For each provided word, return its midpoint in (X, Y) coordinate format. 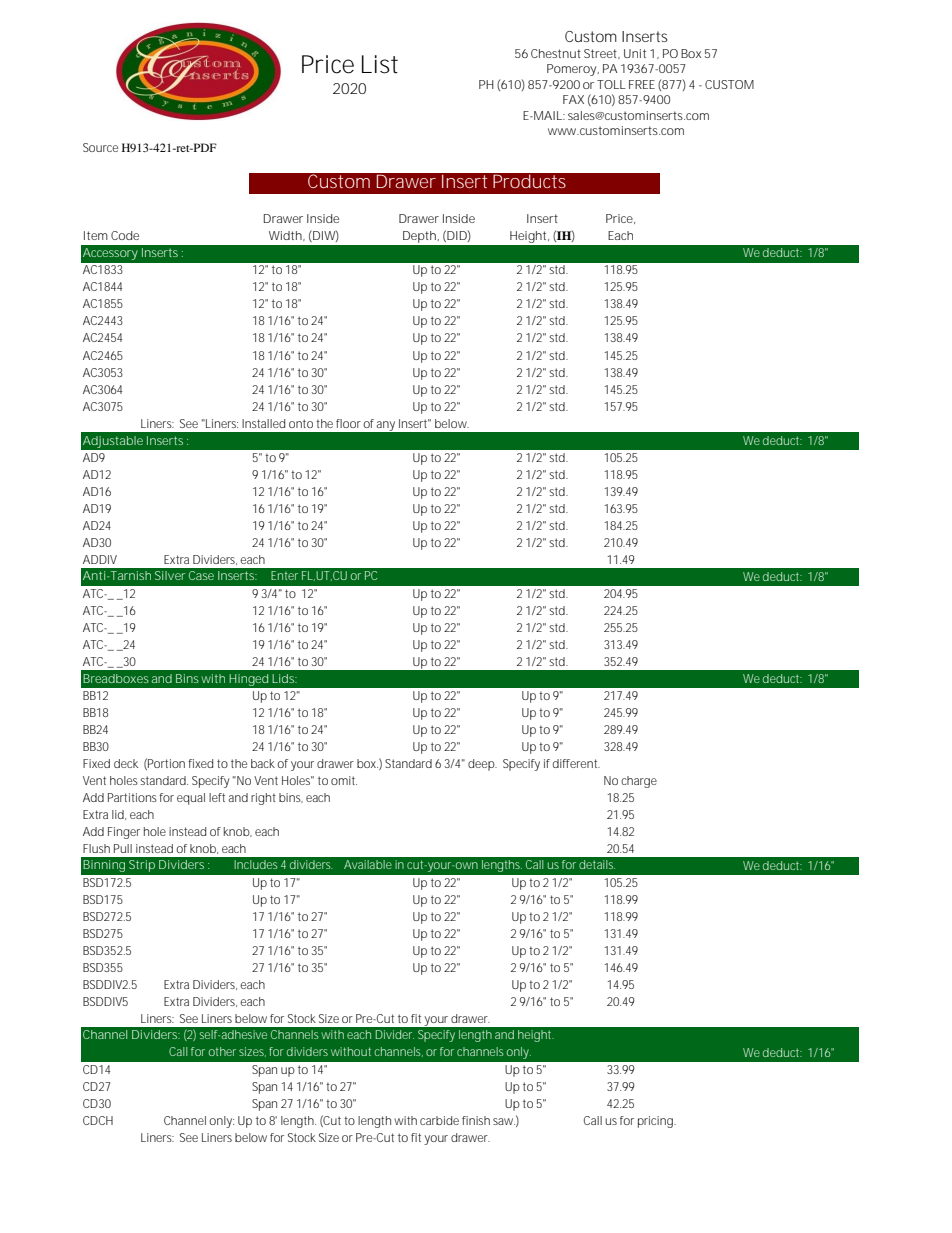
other (222, 1051)
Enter (284, 575)
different (576, 763)
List (380, 64)
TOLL (611, 84)
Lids (284, 678)
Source (100, 147)
